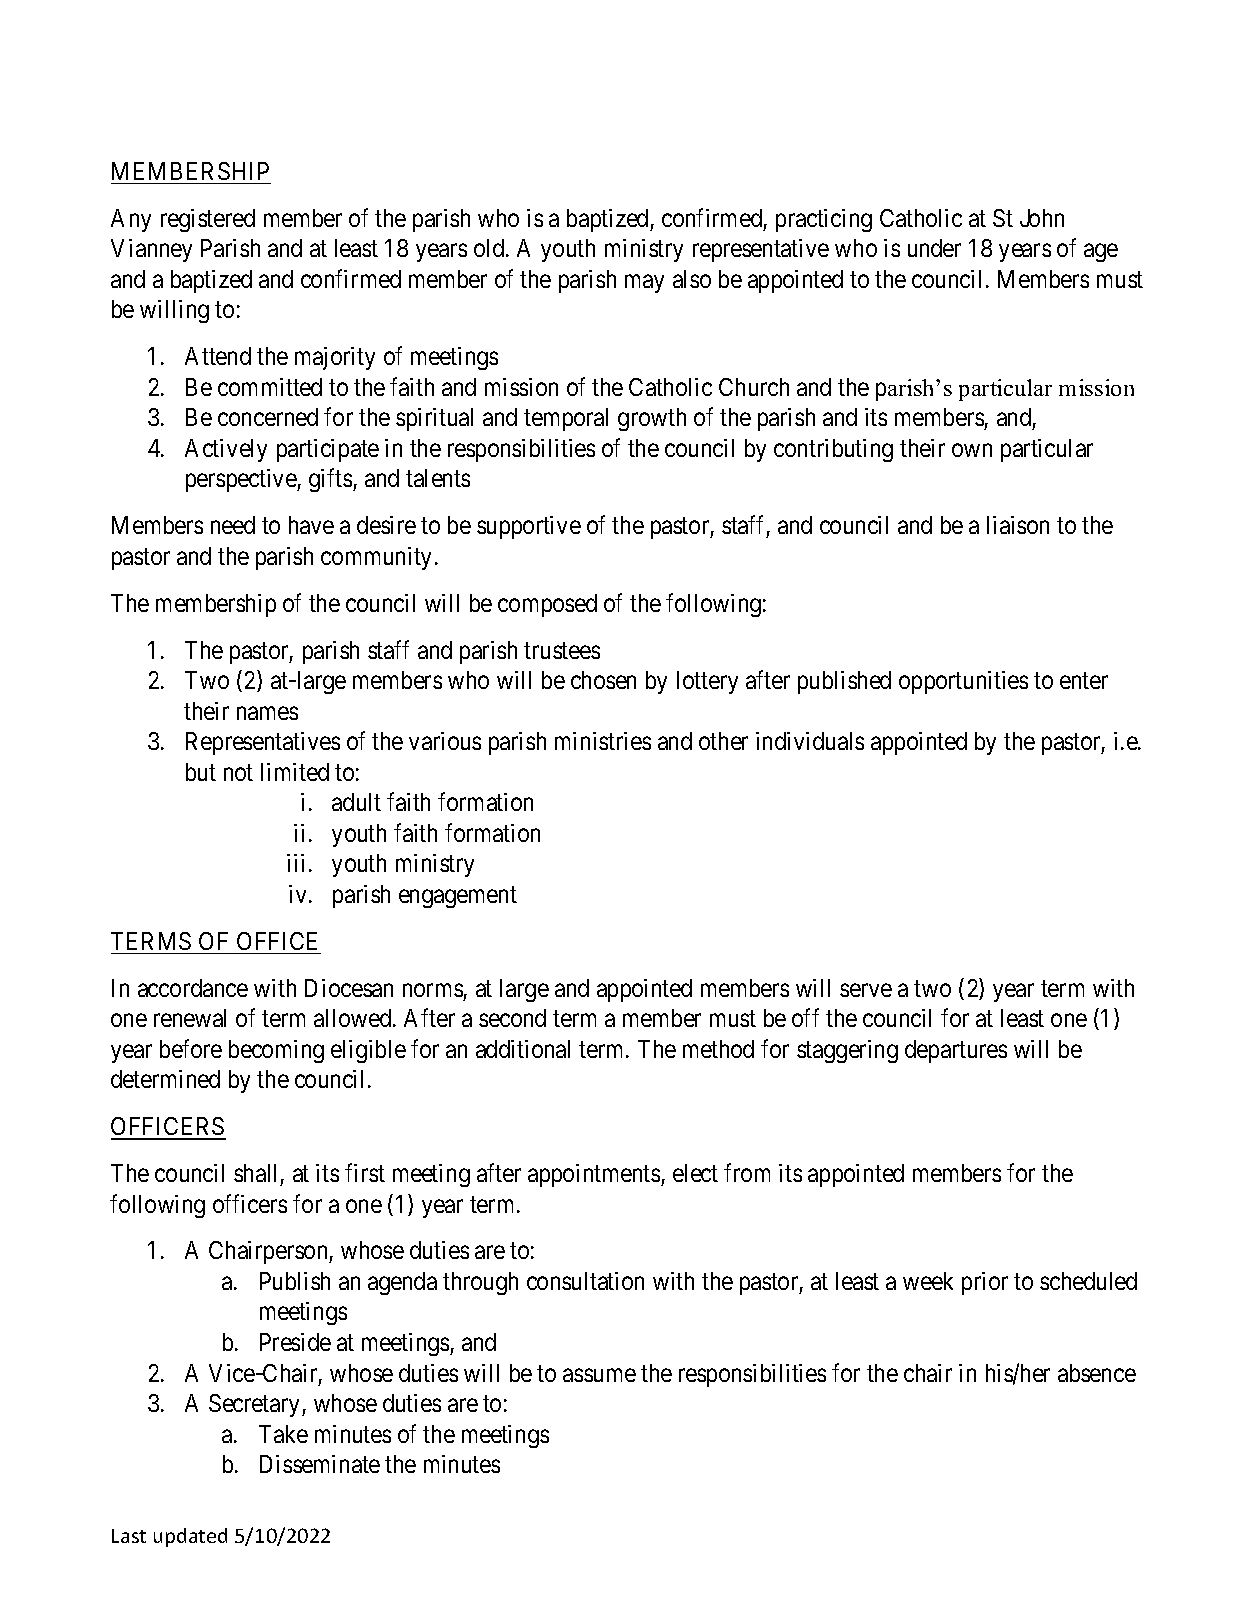 The width and height of the screenshot is (1254, 1623). Describe the element at coordinates (599, 1375) in the screenshot. I see `assume` at that location.
